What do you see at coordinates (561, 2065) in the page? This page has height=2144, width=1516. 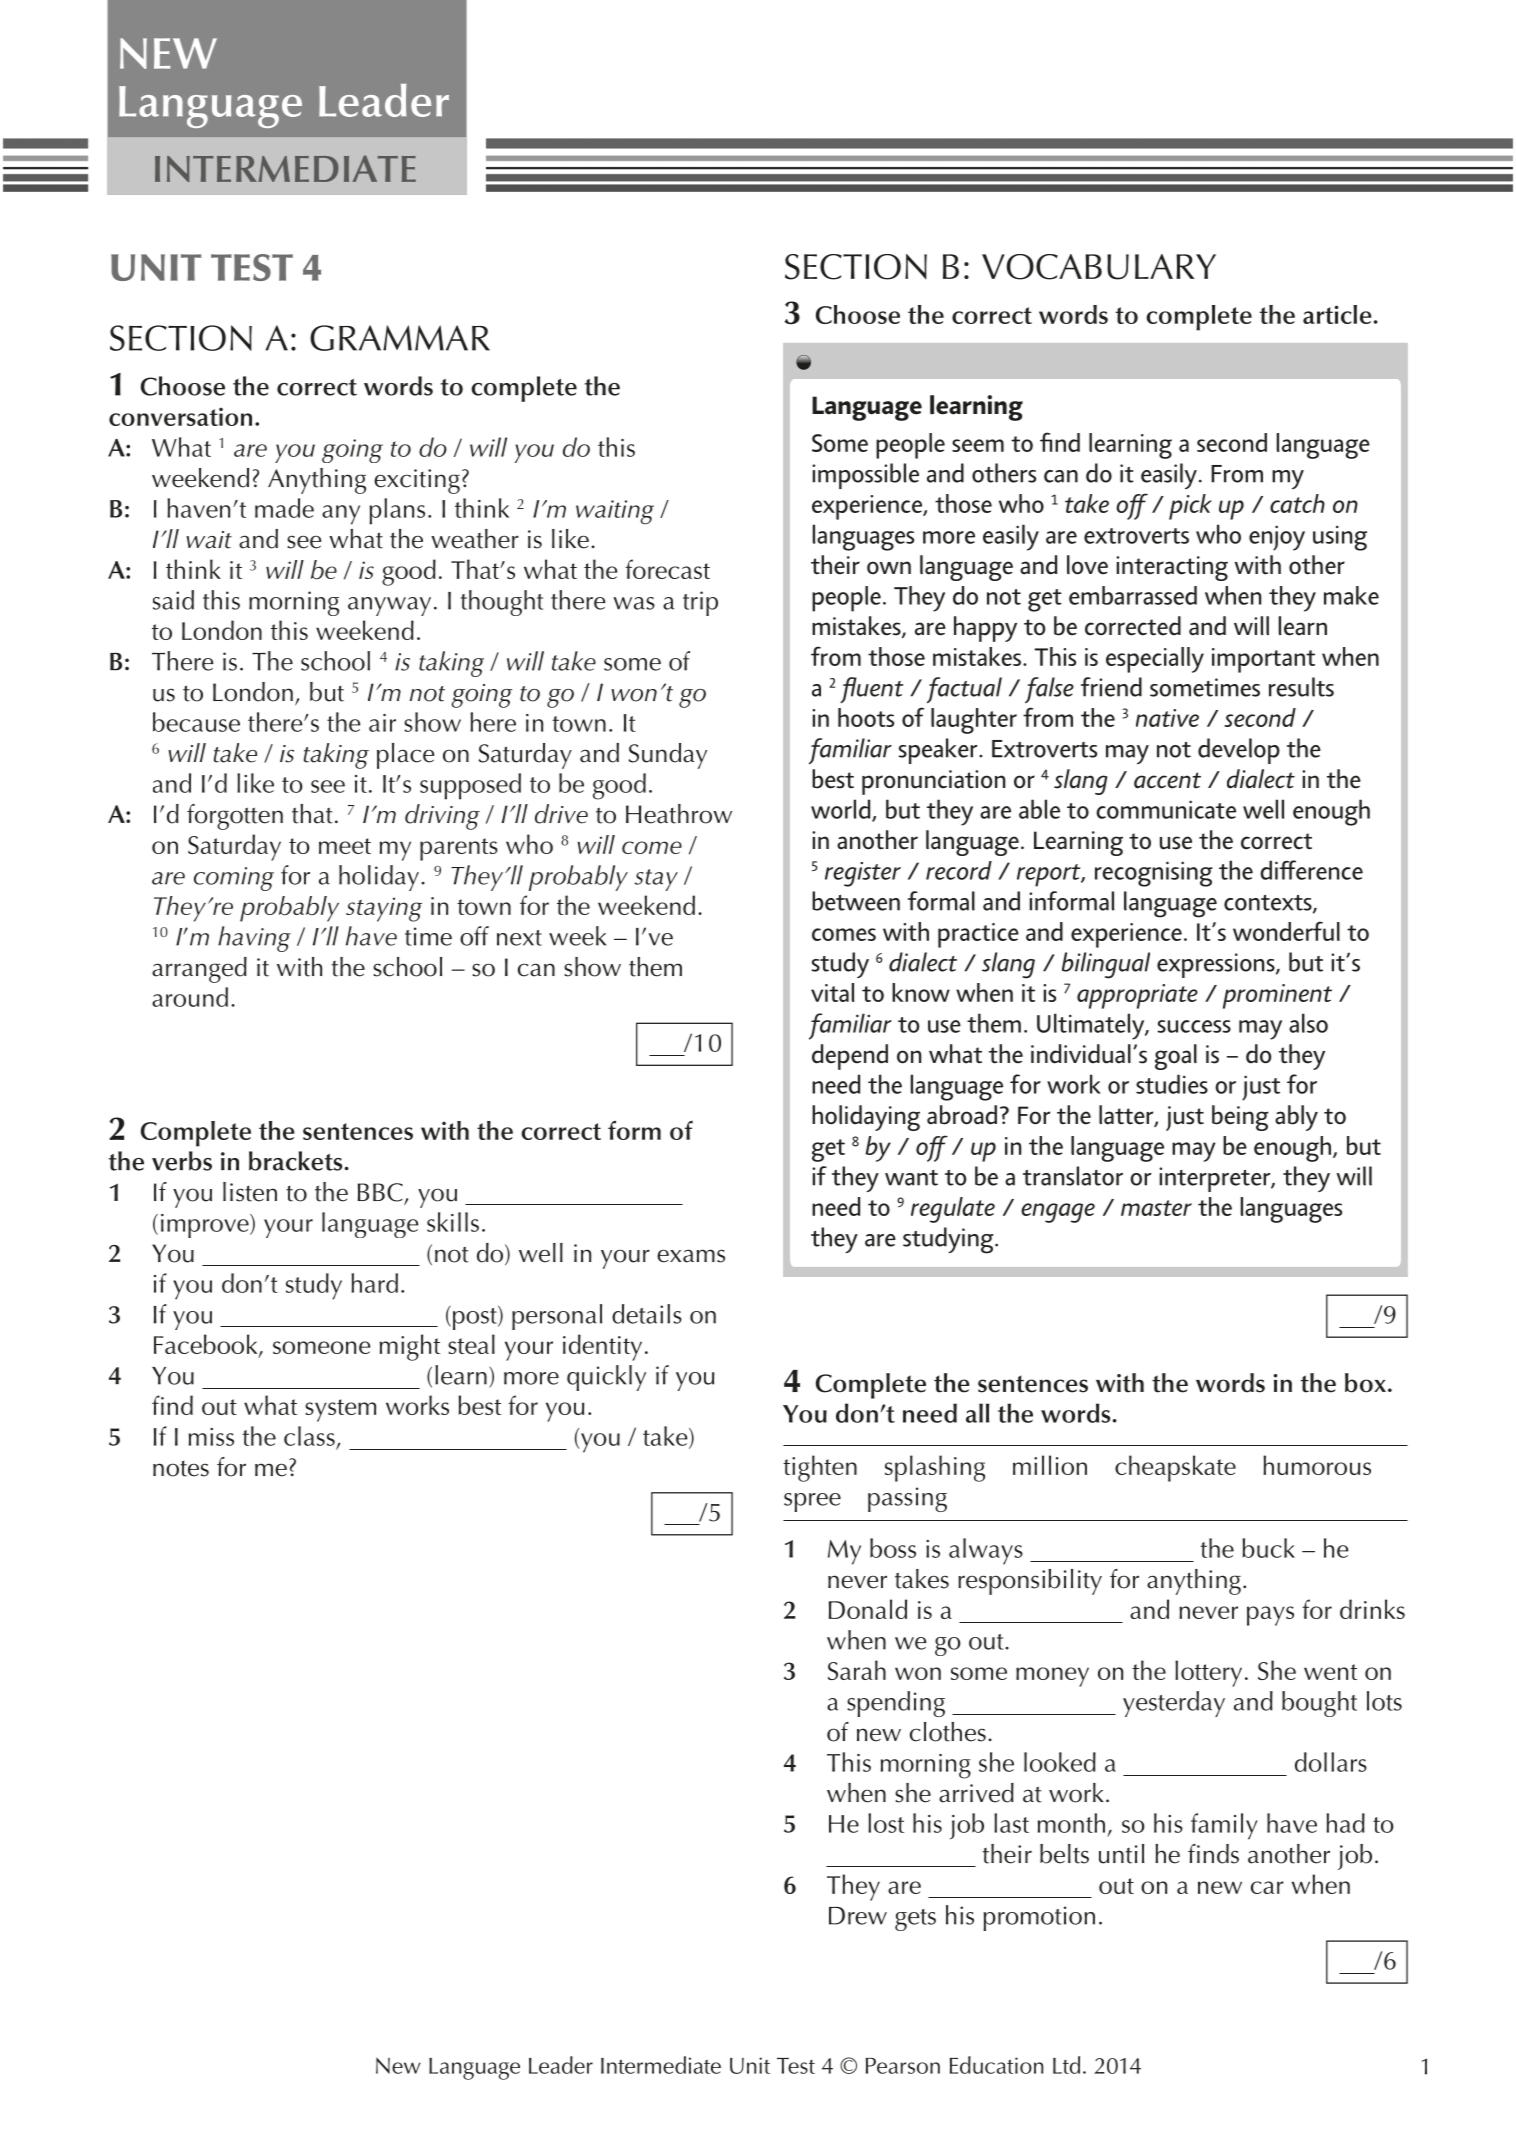 I see `Leader` at bounding box center [561, 2065].
